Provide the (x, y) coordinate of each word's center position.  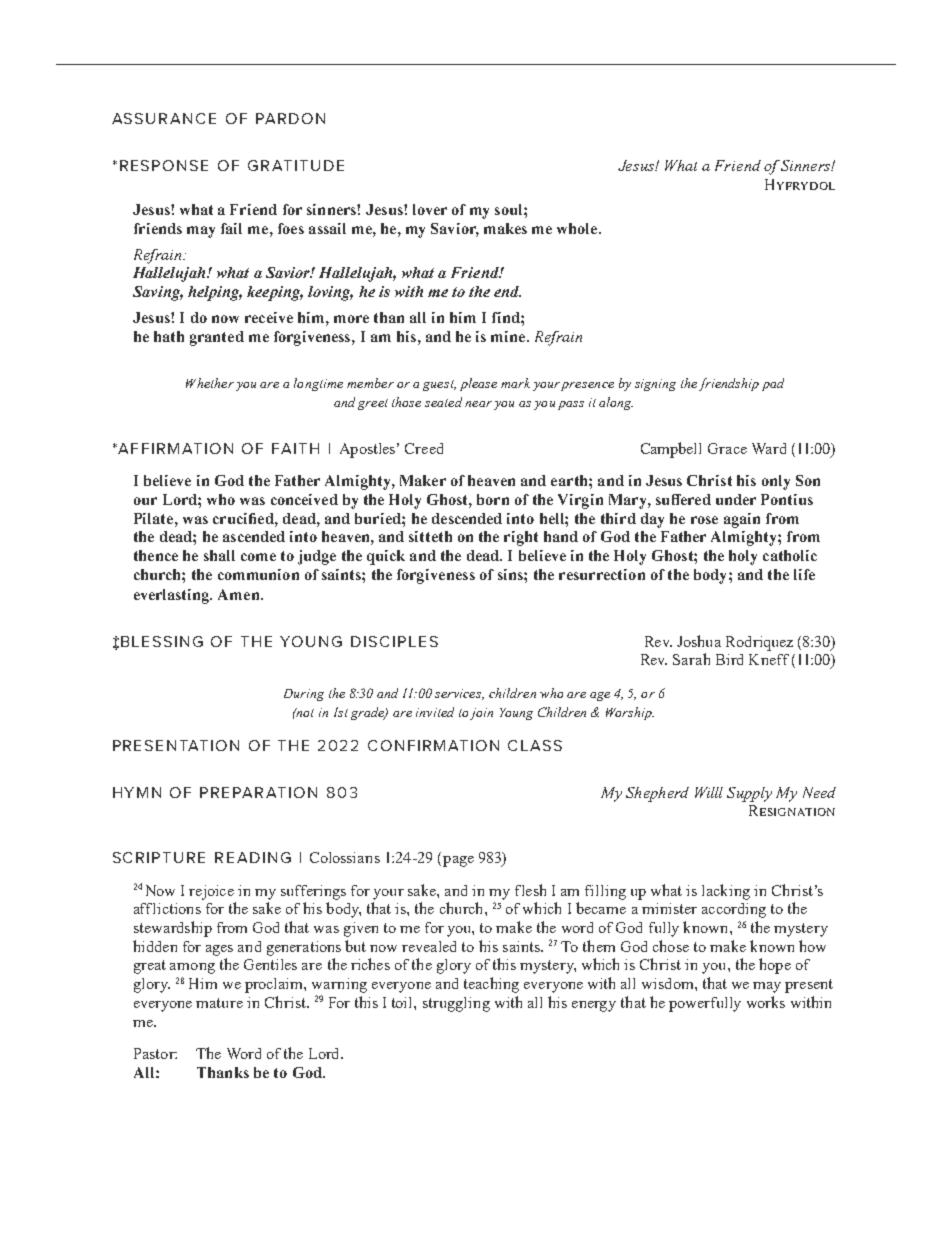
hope (775, 966)
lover (430, 209)
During (304, 695)
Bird (729, 659)
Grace (727, 448)
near (478, 404)
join (481, 714)
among (192, 968)
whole (578, 228)
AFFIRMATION (174, 448)
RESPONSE (164, 165)
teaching (491, 985)
